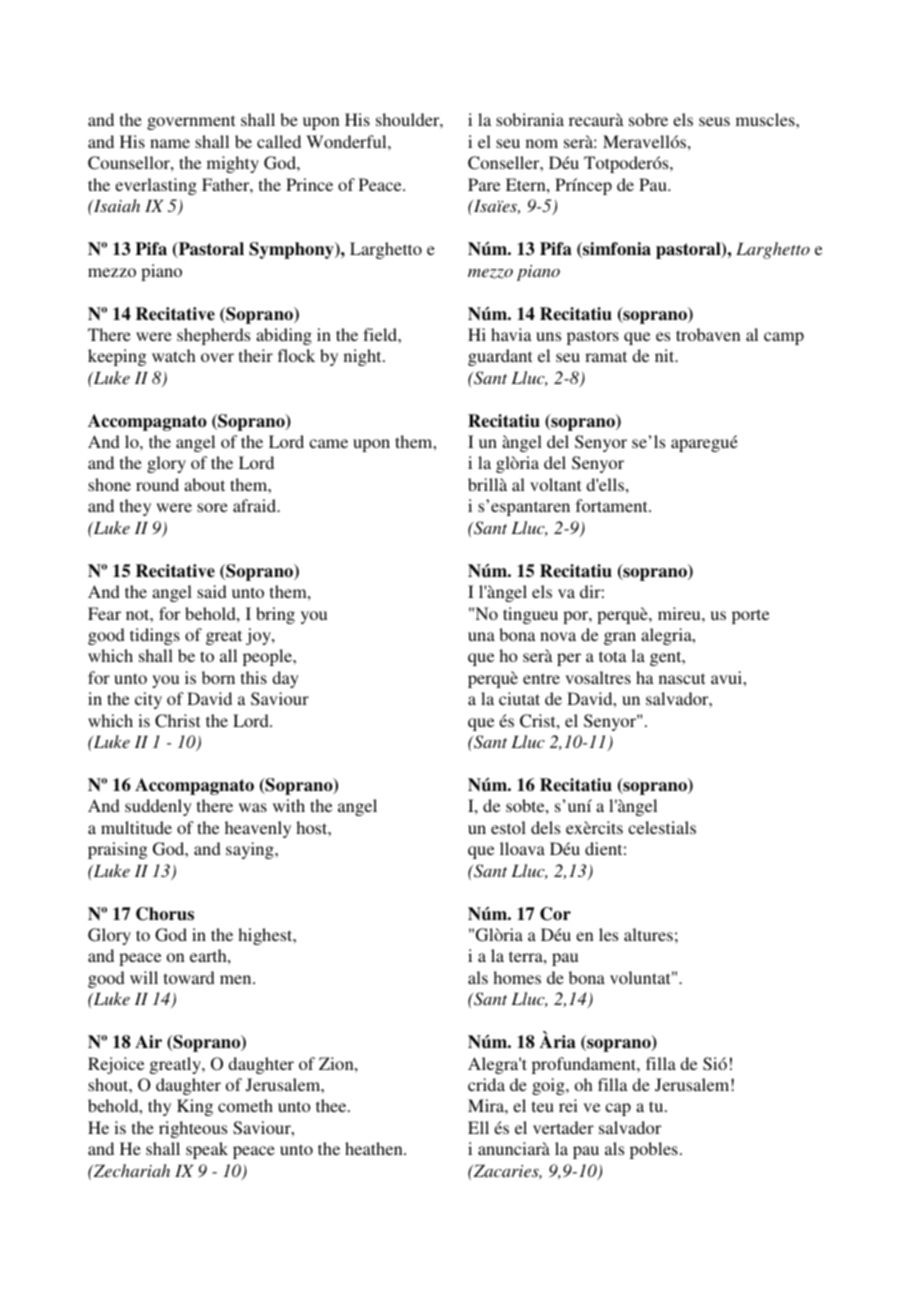 The width and height of the document is (924, 1308). I want to click on heathen, so click(375, 1148).
